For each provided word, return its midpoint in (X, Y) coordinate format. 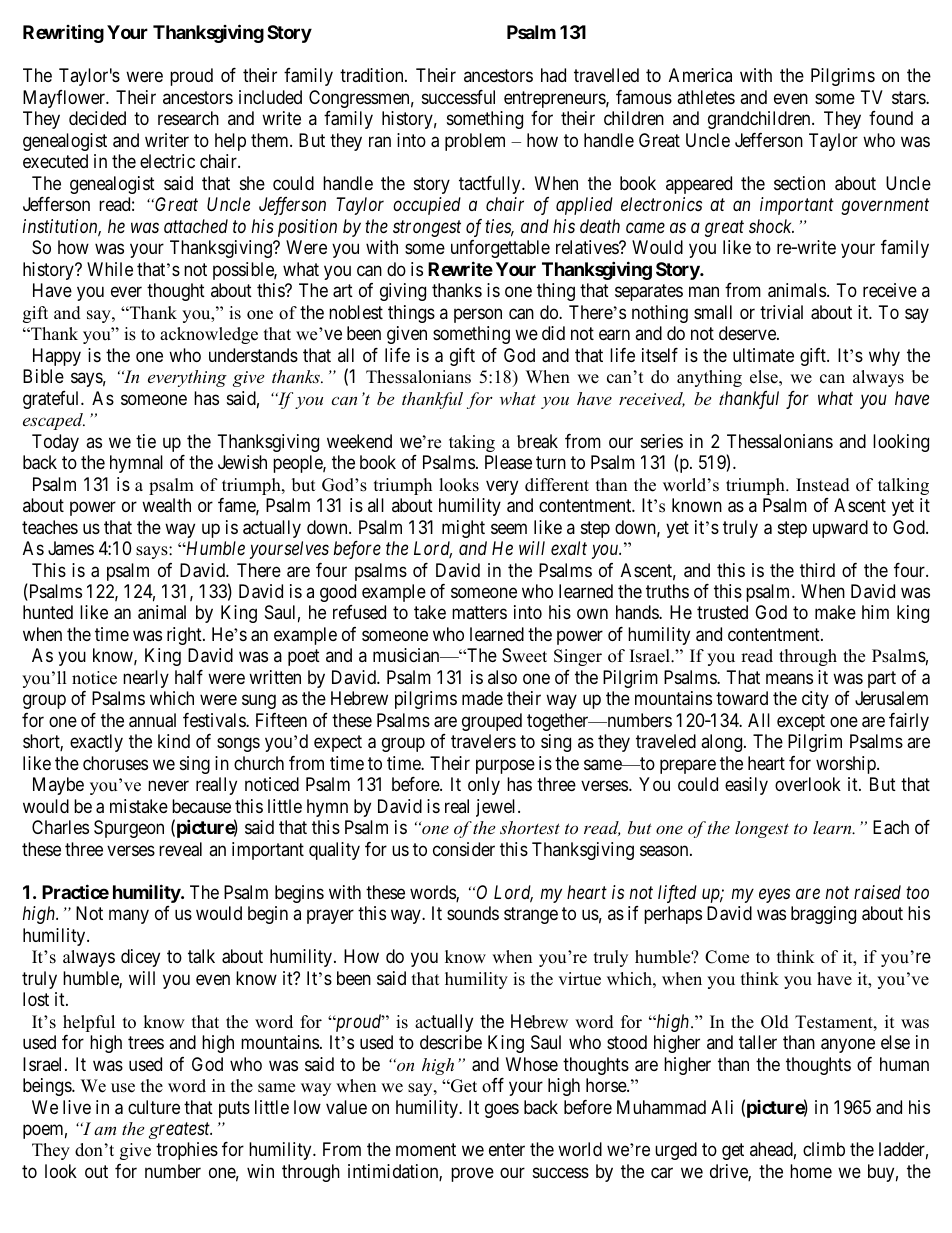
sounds (473, 913)
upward (840, 529)
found (891, 118)
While (110, 269)
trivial (781, 312)
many (129, 917)
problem (475, 142)
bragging (823, 915)
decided (97, 118)
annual (152, 720)
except (801, 722)
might (463, 529)
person (478, 315)
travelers (483, 741)
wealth (166, 505)
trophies (187, 1151)
